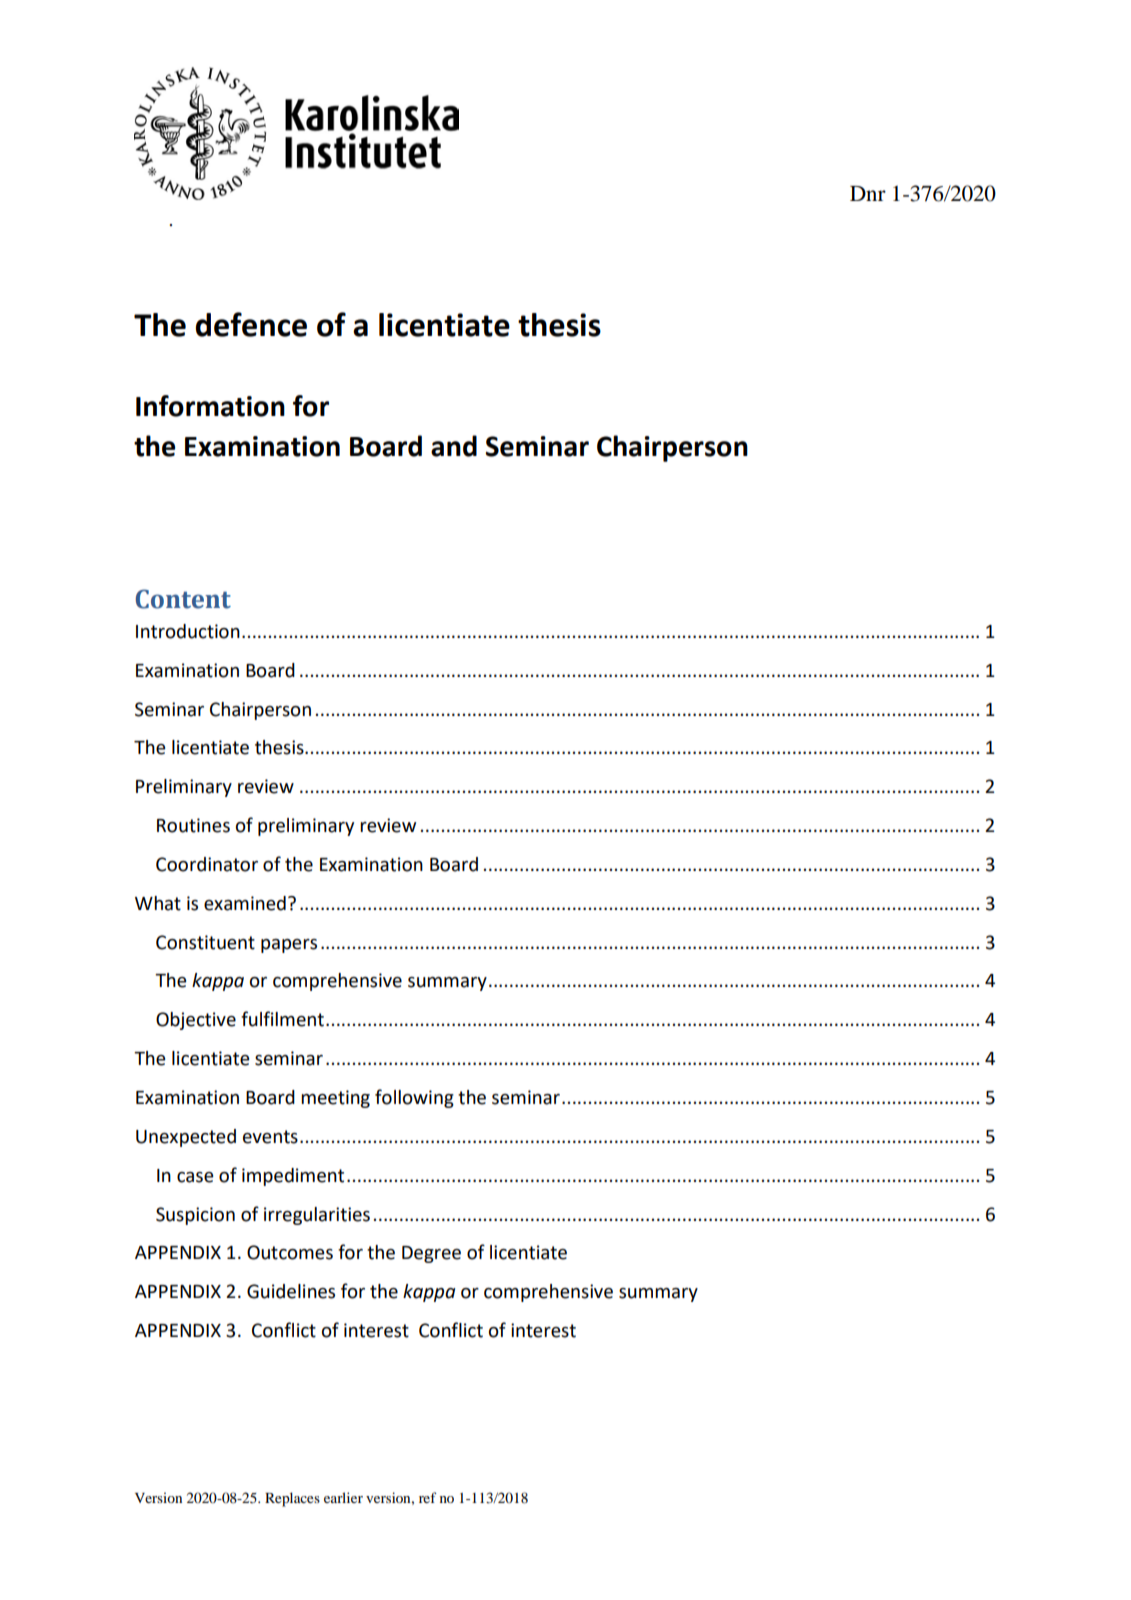 This page has width=1131, height=1600. Describe the element at coordinates (335, 1099) in the page. I see `meeting` at that location.
